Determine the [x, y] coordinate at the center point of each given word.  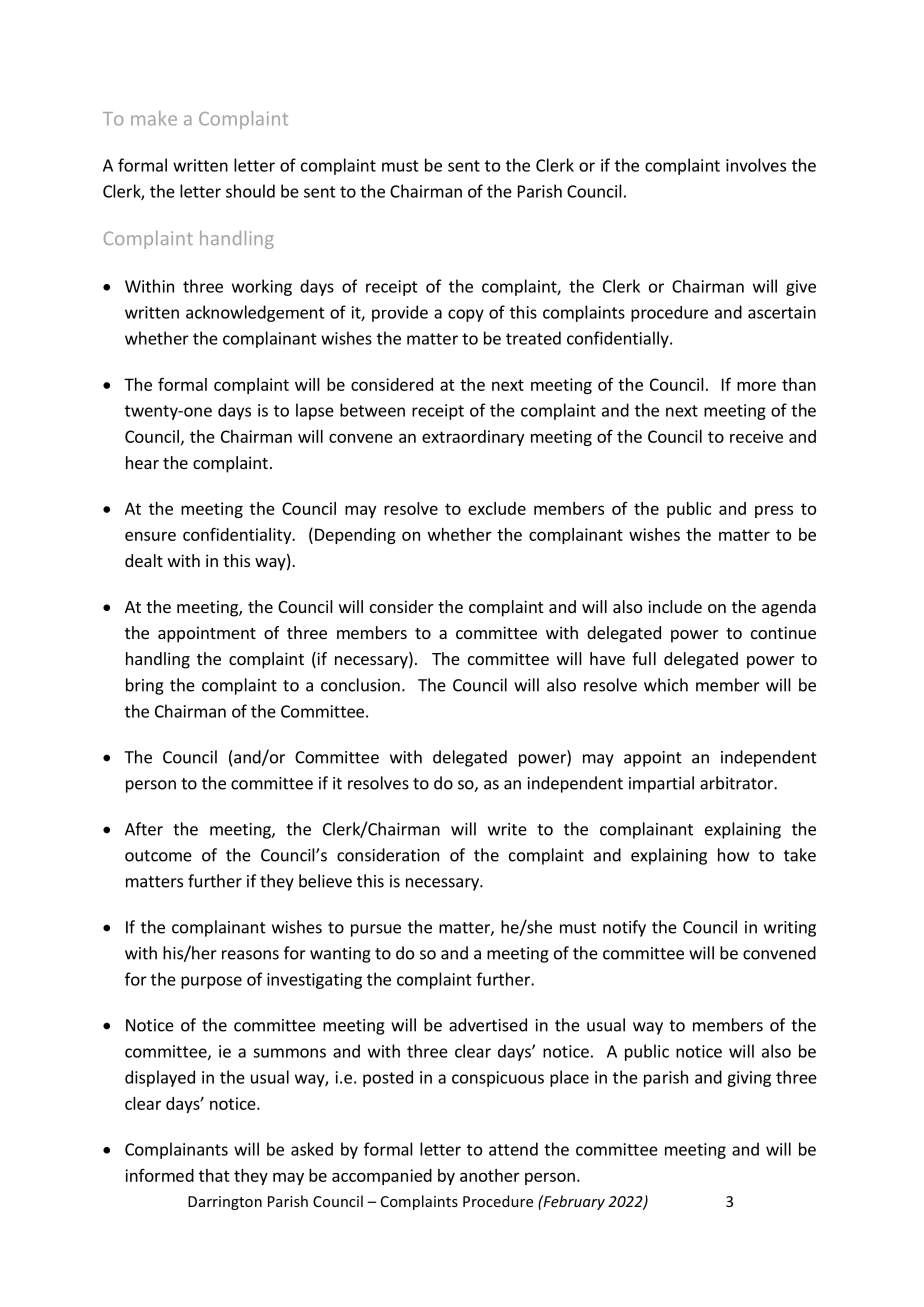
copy [466, 315]
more [756, 386]
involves [756, 165]
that [214, 1175]
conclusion [360, 685]
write [507, 829]
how [733, 855]
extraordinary [473, 438]
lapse [315, 411]
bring [145, 686]
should [250, 191]
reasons [250, 955]
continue [783, 632]
